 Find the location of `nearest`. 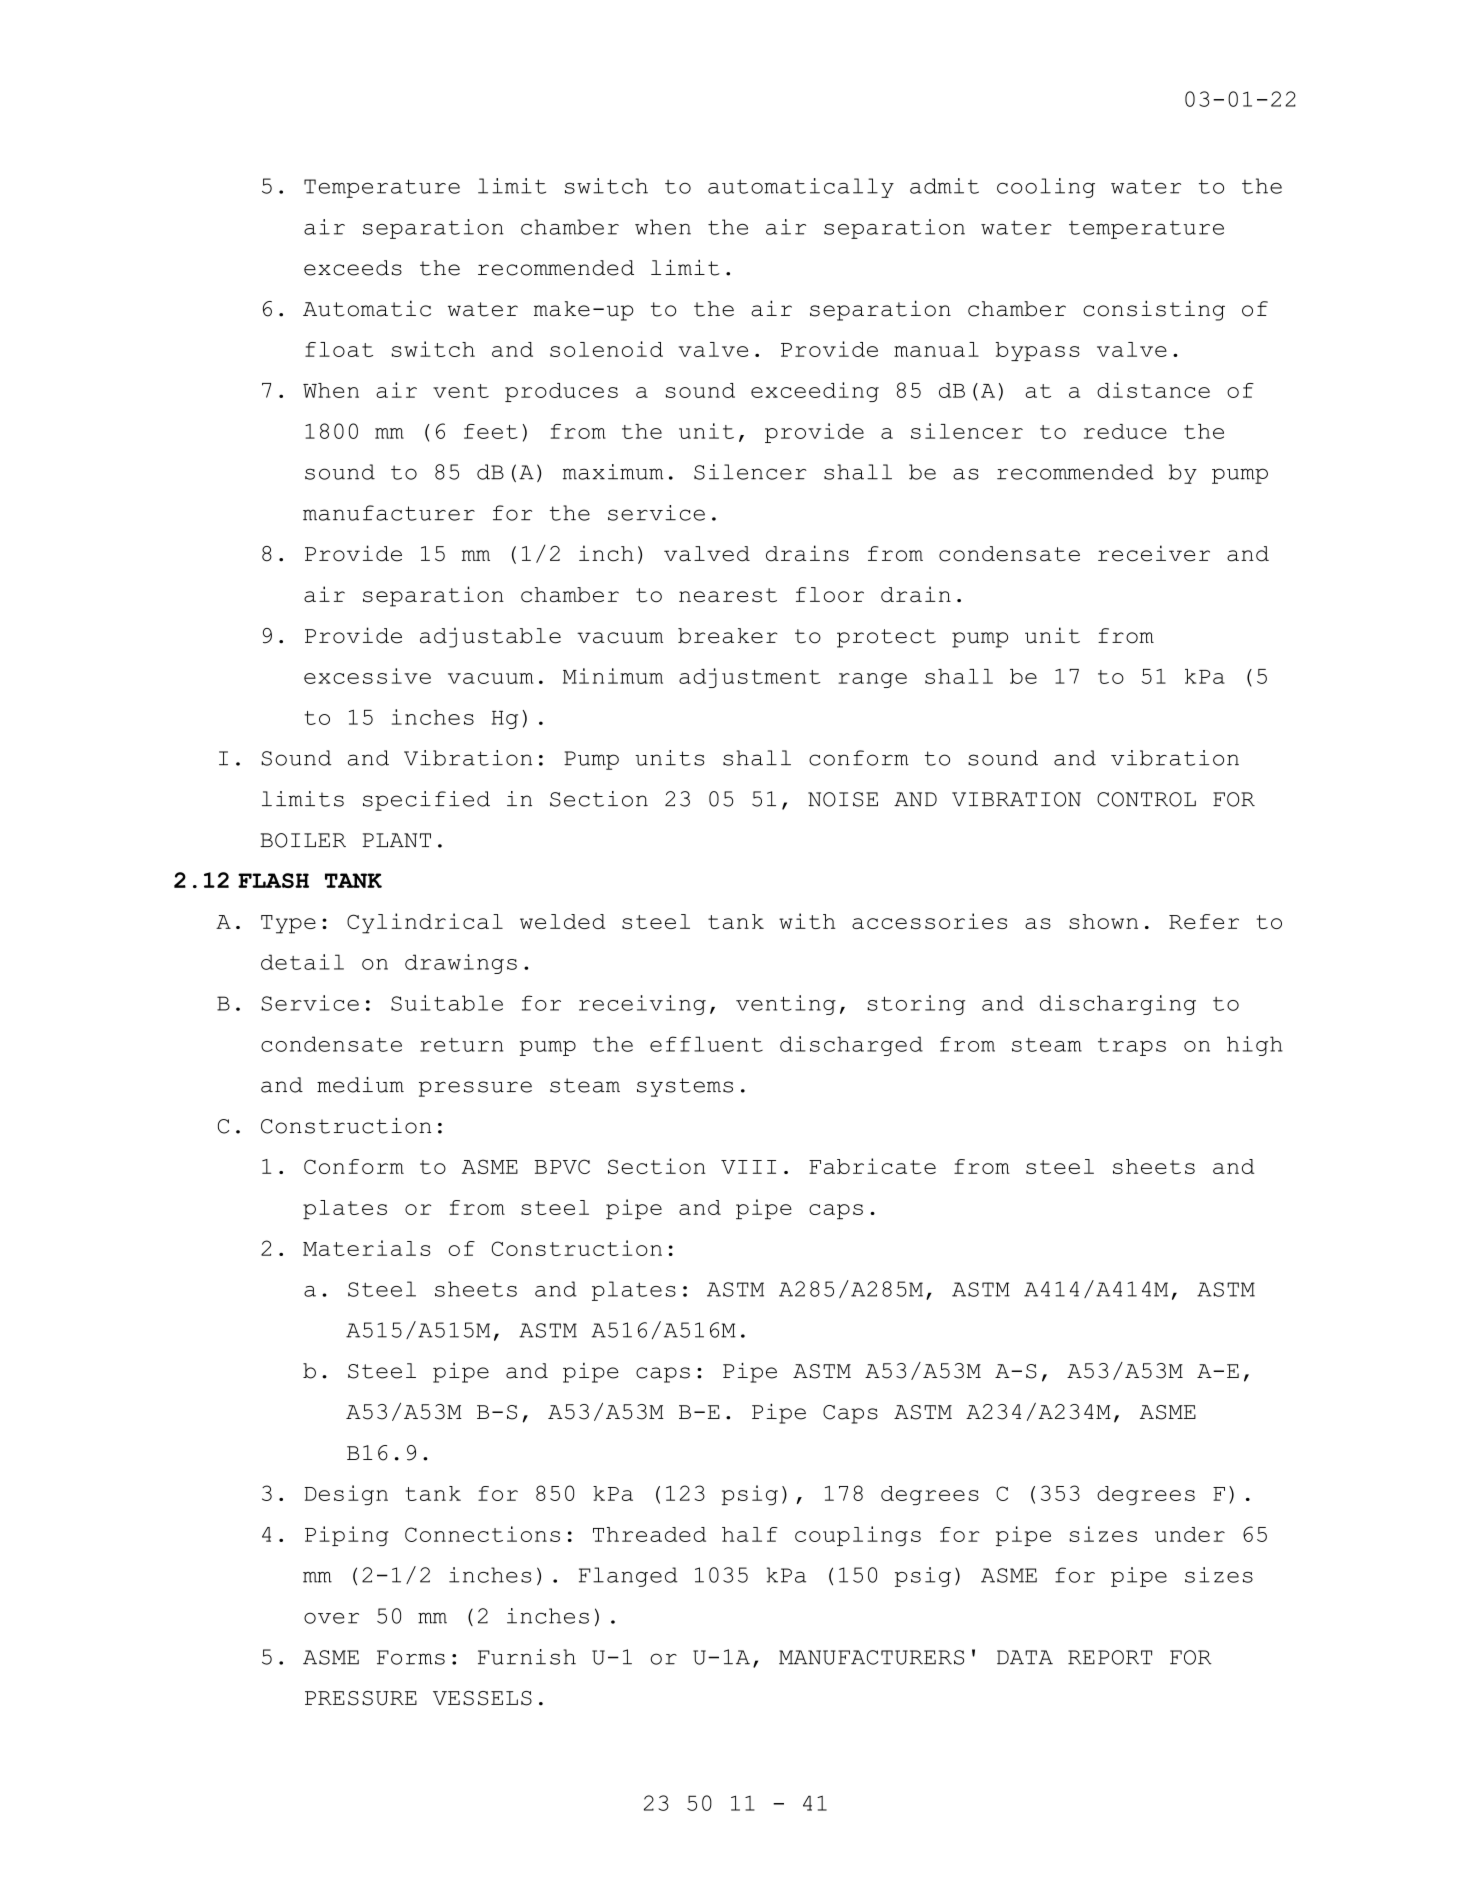

nearest is located at coordinates (728, 595).
